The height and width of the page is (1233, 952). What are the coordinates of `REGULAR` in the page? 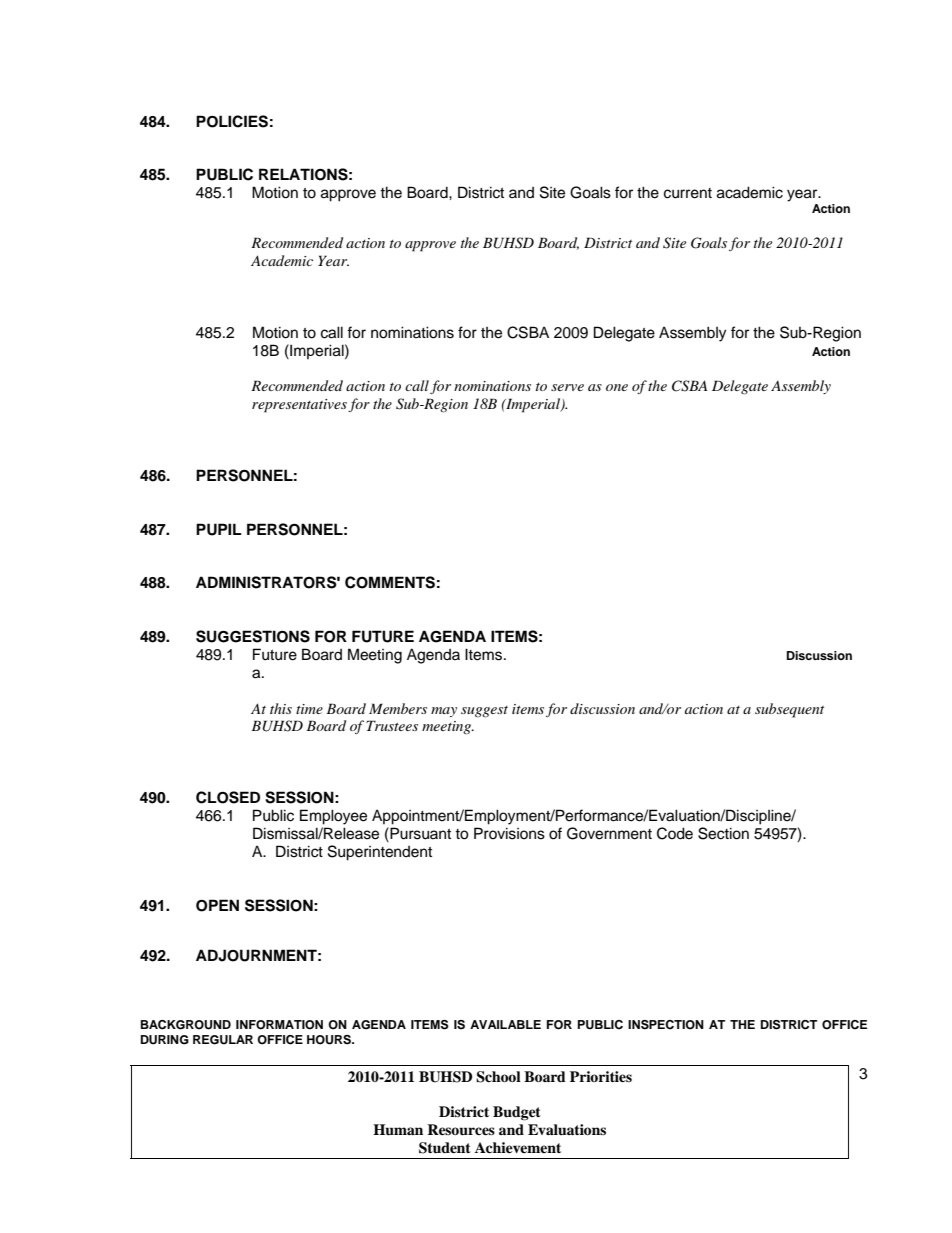 It's located at (223, 1040).
